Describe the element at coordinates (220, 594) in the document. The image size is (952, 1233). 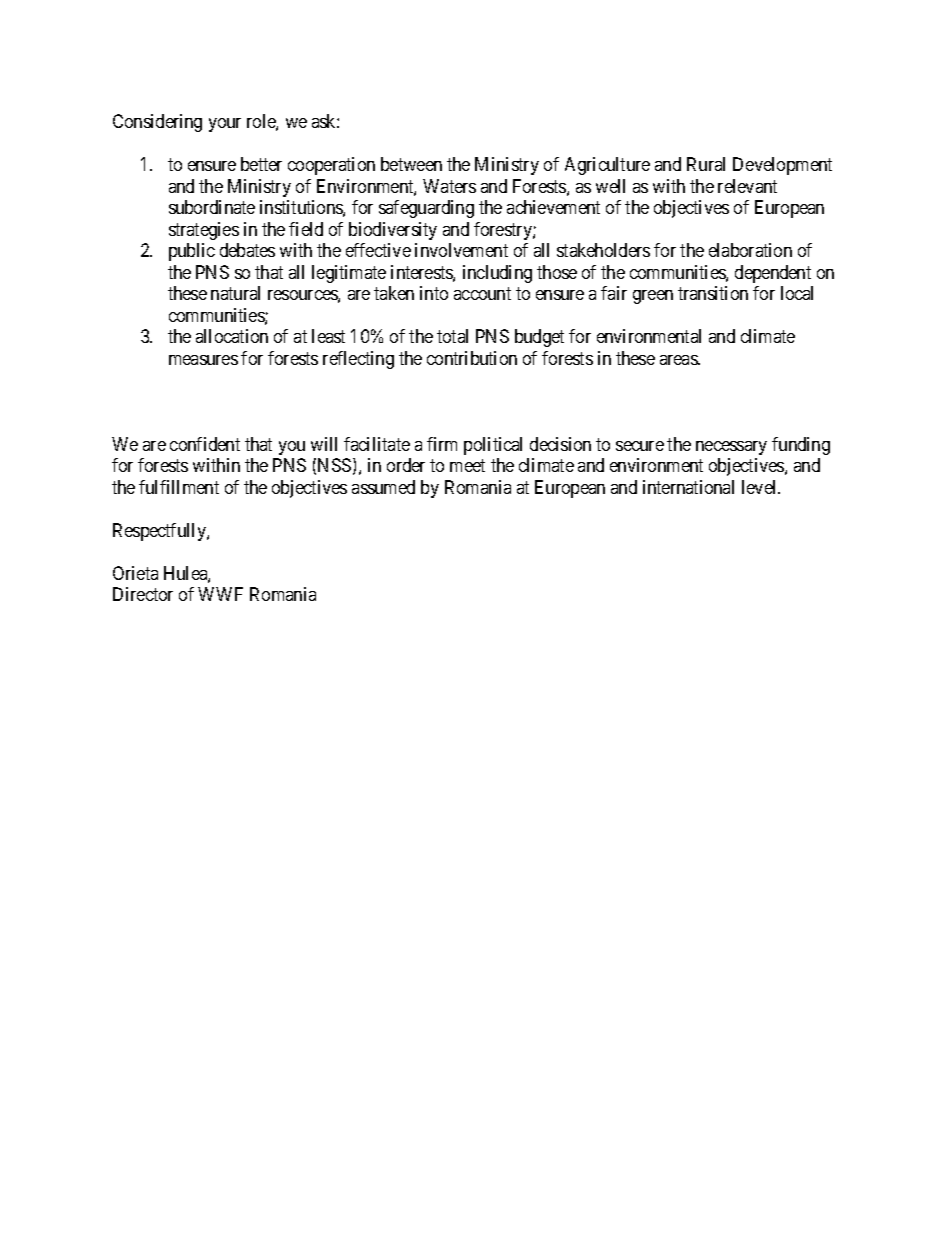
I see `WWF` at that location.
